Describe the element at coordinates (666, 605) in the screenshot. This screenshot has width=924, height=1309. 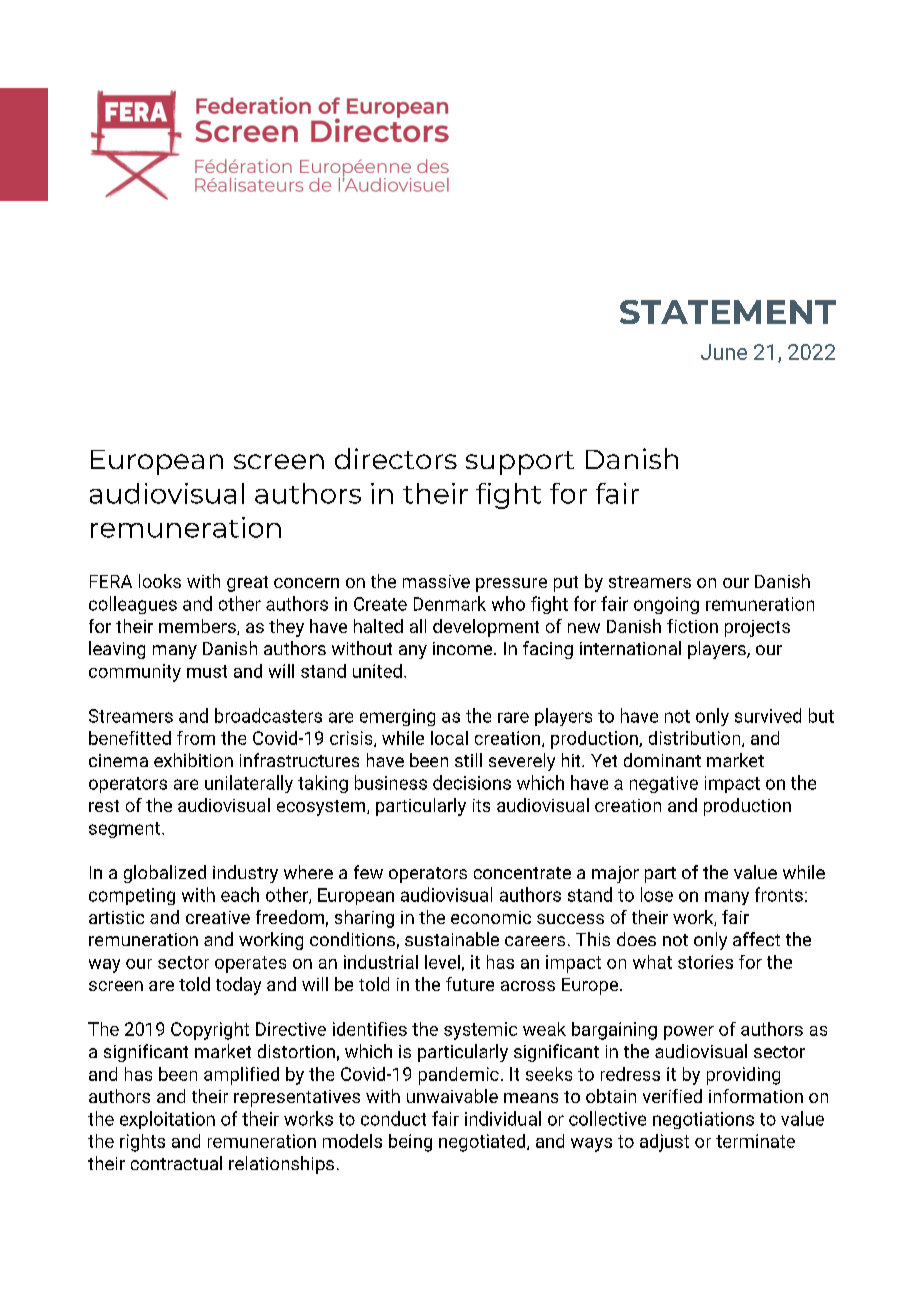
I see `ongoing` at that location.
